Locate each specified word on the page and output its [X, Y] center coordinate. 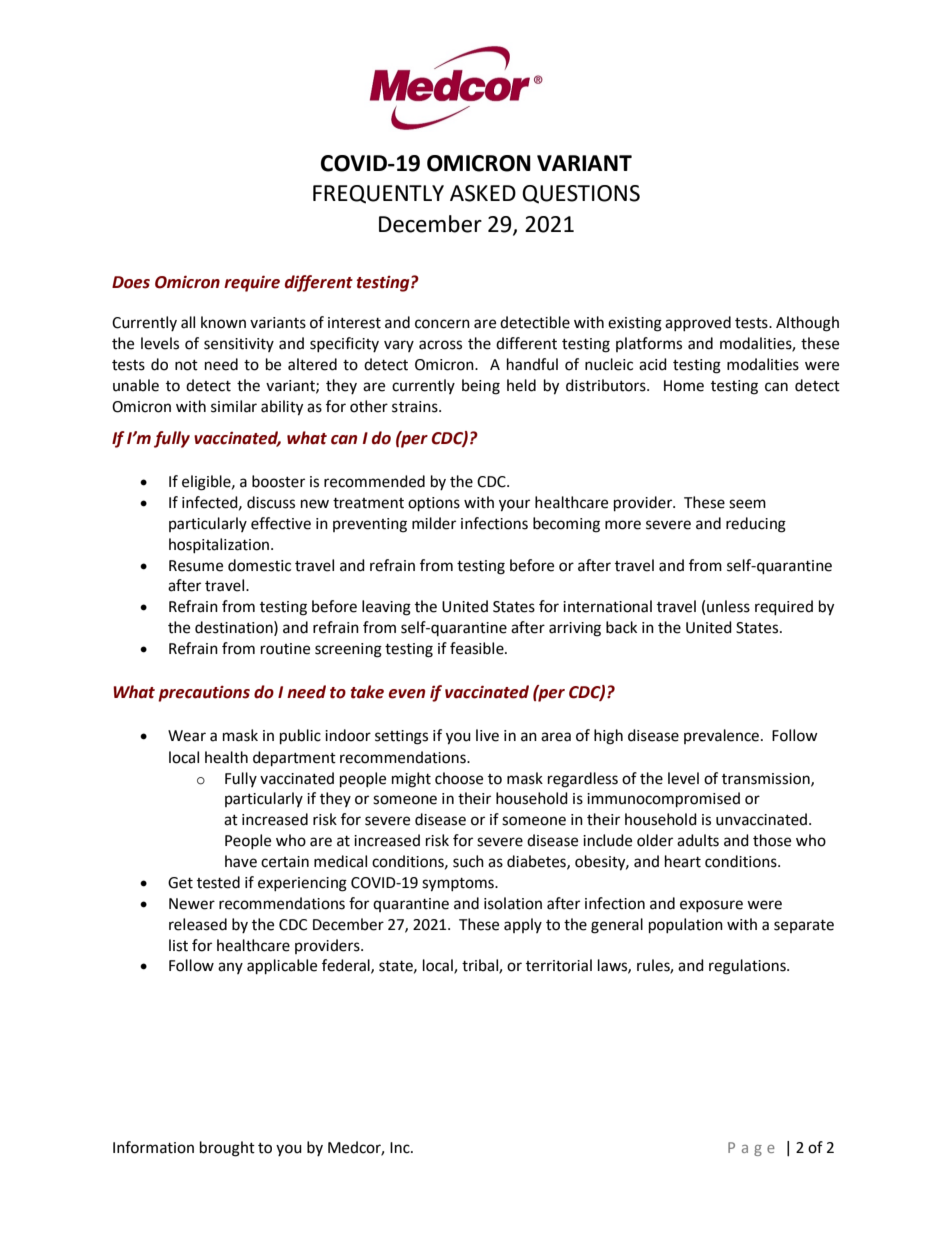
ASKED [483, 193]
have [241, 861]
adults [698, 840]
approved [698, 323]
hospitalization [220, 545]
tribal [481, 966]
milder [434, 523]
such [468, 861]
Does [131, 282]
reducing [756, 525]
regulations [748, 967]
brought [227, 1149]
